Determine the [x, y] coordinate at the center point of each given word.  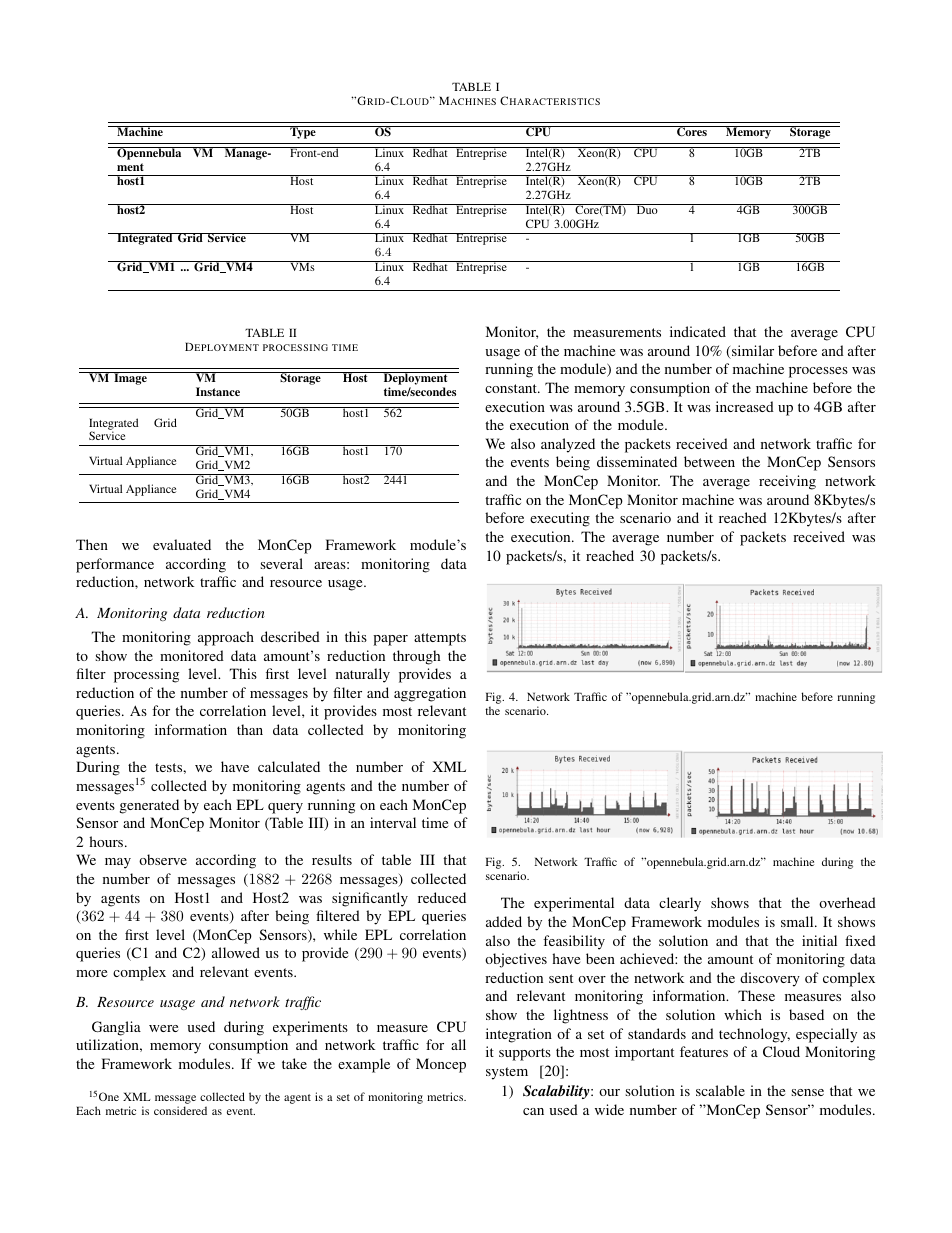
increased [745, 406]
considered [180, 1110]
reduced [442, 897]
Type [303, 132]
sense [807, 1092]
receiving [787, 482]
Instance [218, 391]
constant [512, 388]
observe [163, 859]
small [798, 921]
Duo [647, 209]
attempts [440, 639]
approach [226, 638]
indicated [698, 331]
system [507, 1073]
